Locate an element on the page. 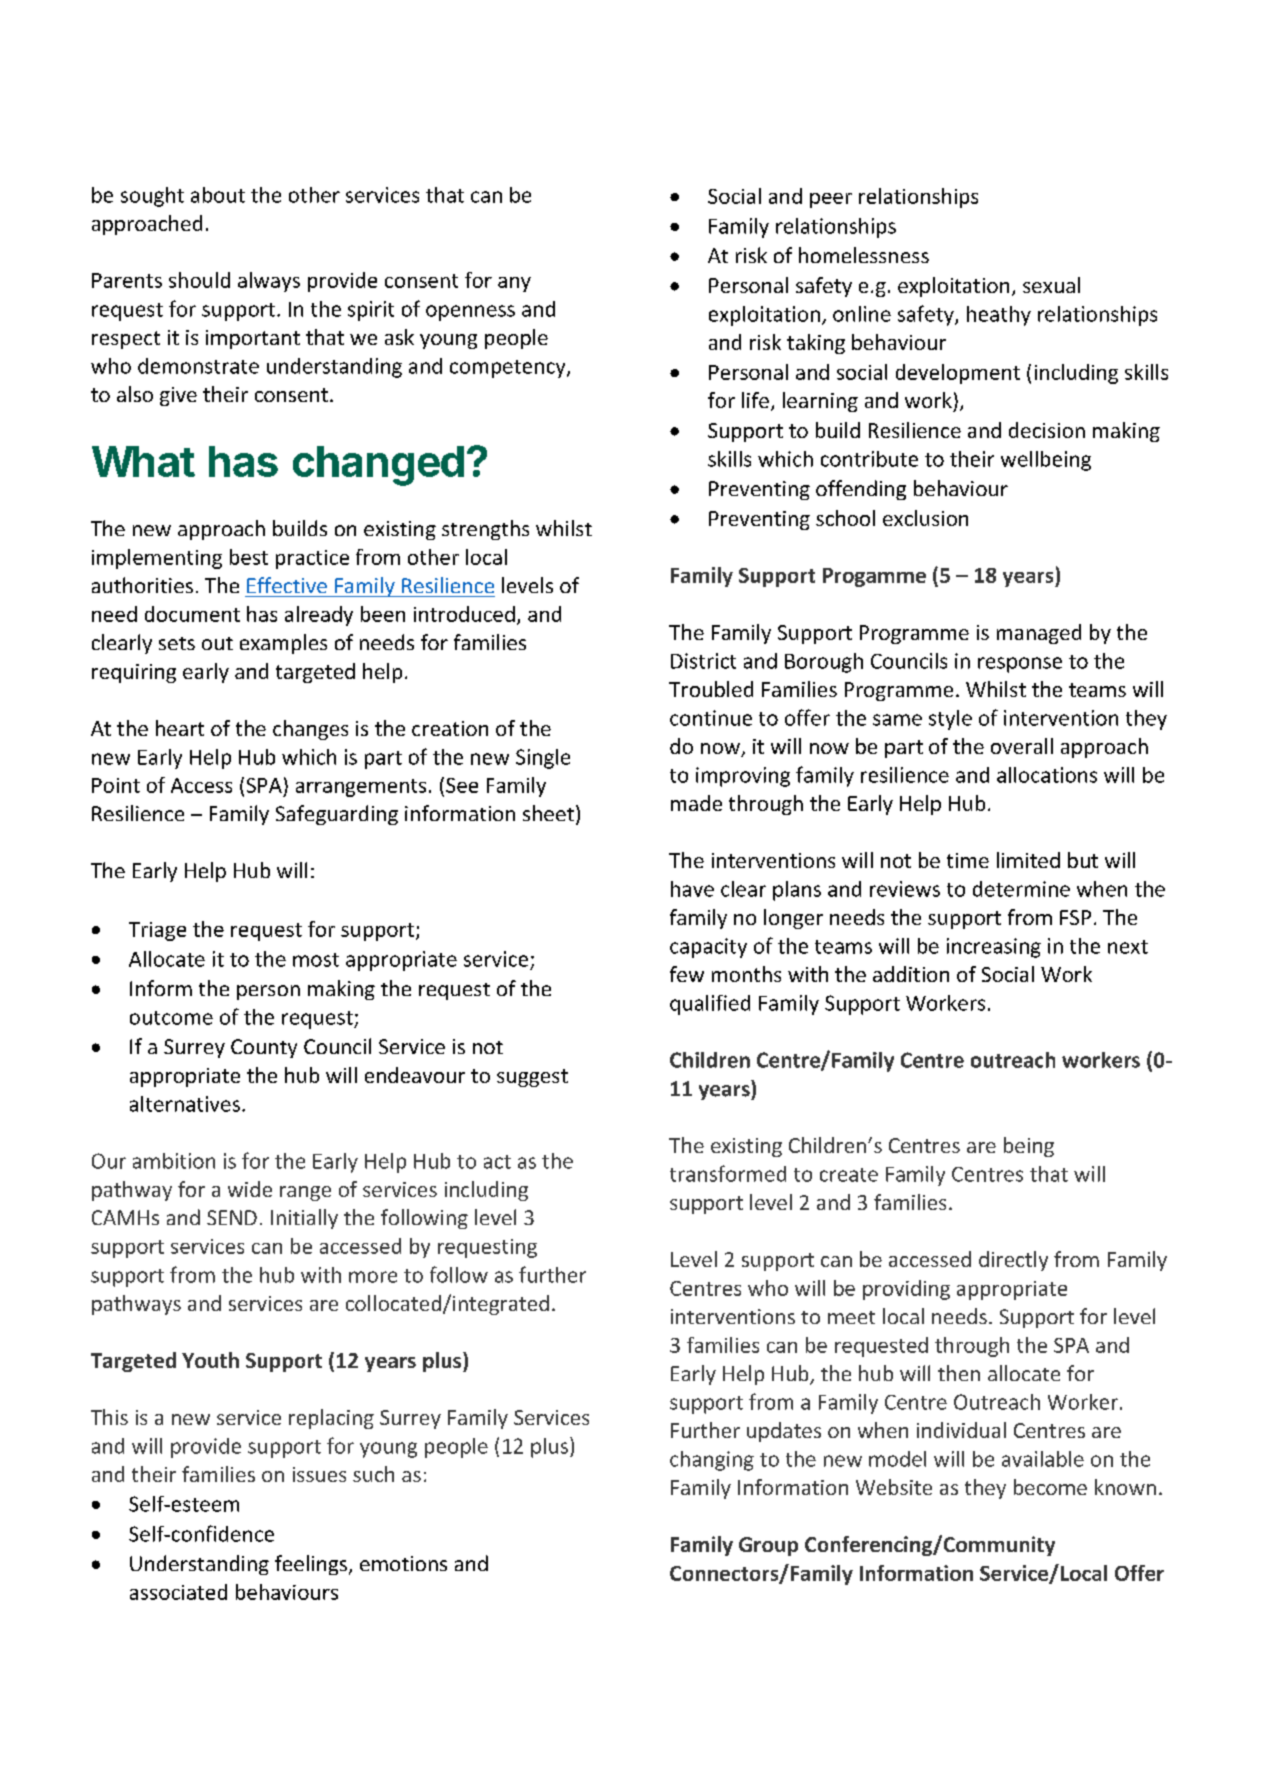  about is located at coordinates (218, 195).
